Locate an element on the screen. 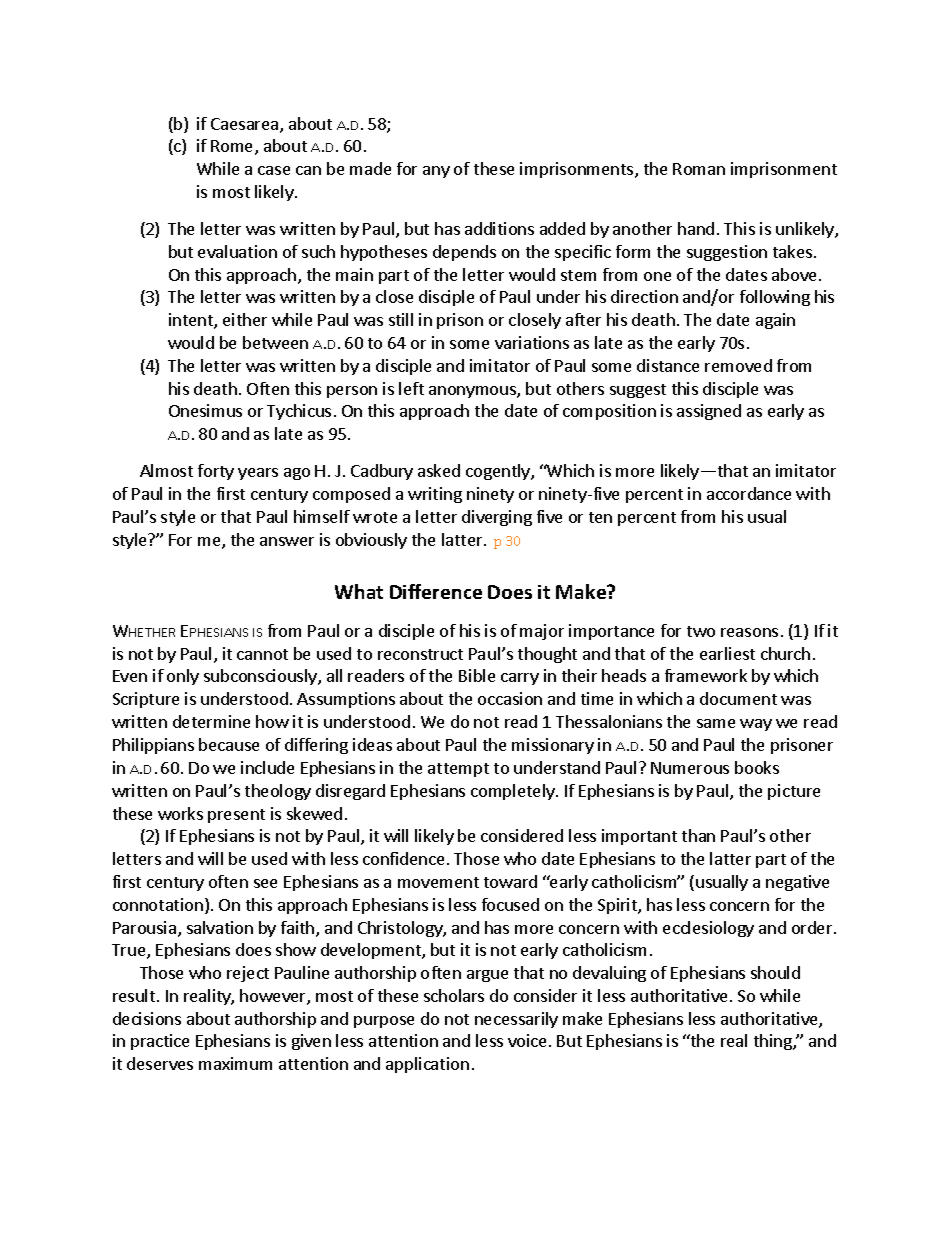  movement is located at coordinates (438, 882).
